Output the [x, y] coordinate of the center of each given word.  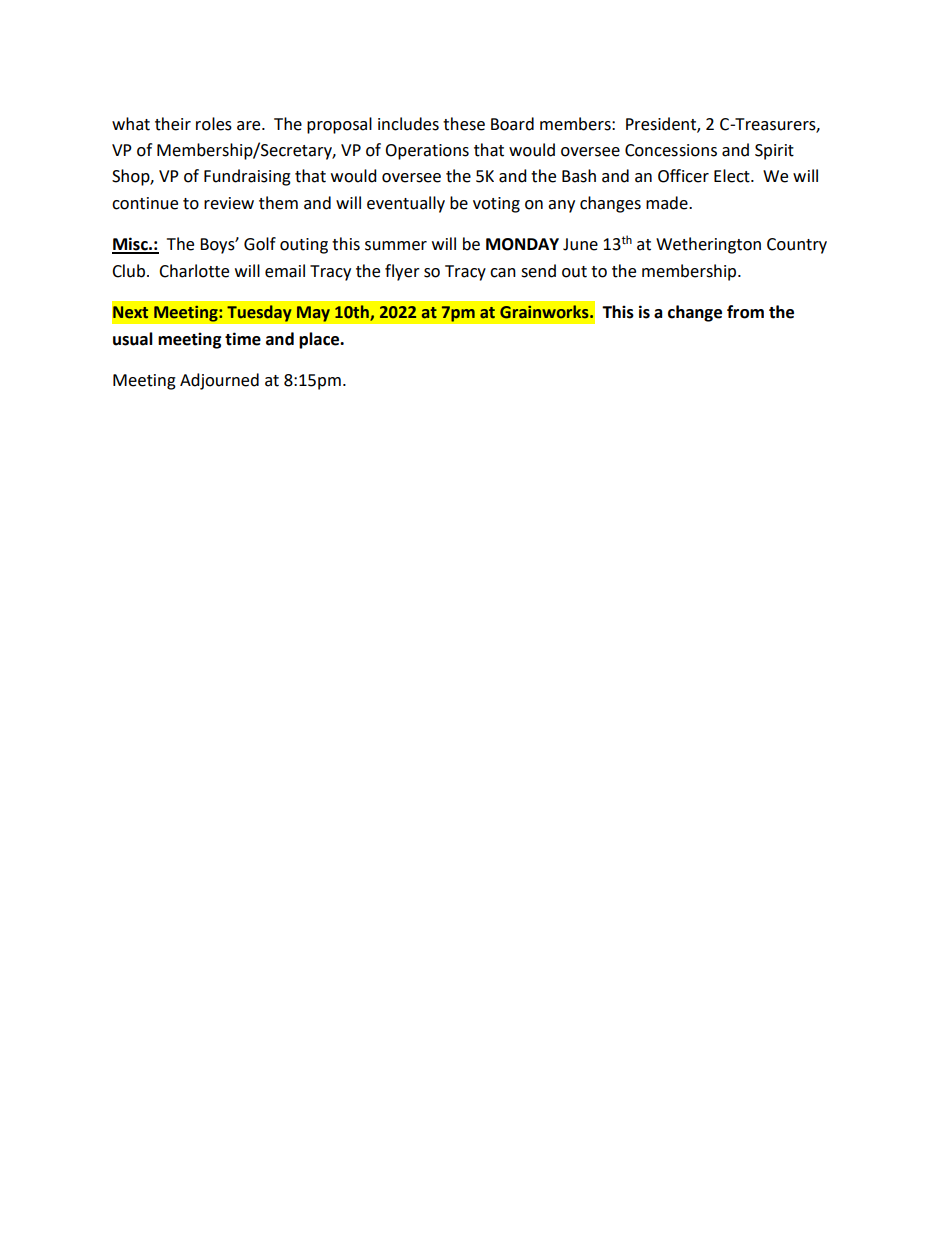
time [243, 339]
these [464, 124]
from [745, 312]
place [320, 340]
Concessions [671, 150]
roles [214, 124]
